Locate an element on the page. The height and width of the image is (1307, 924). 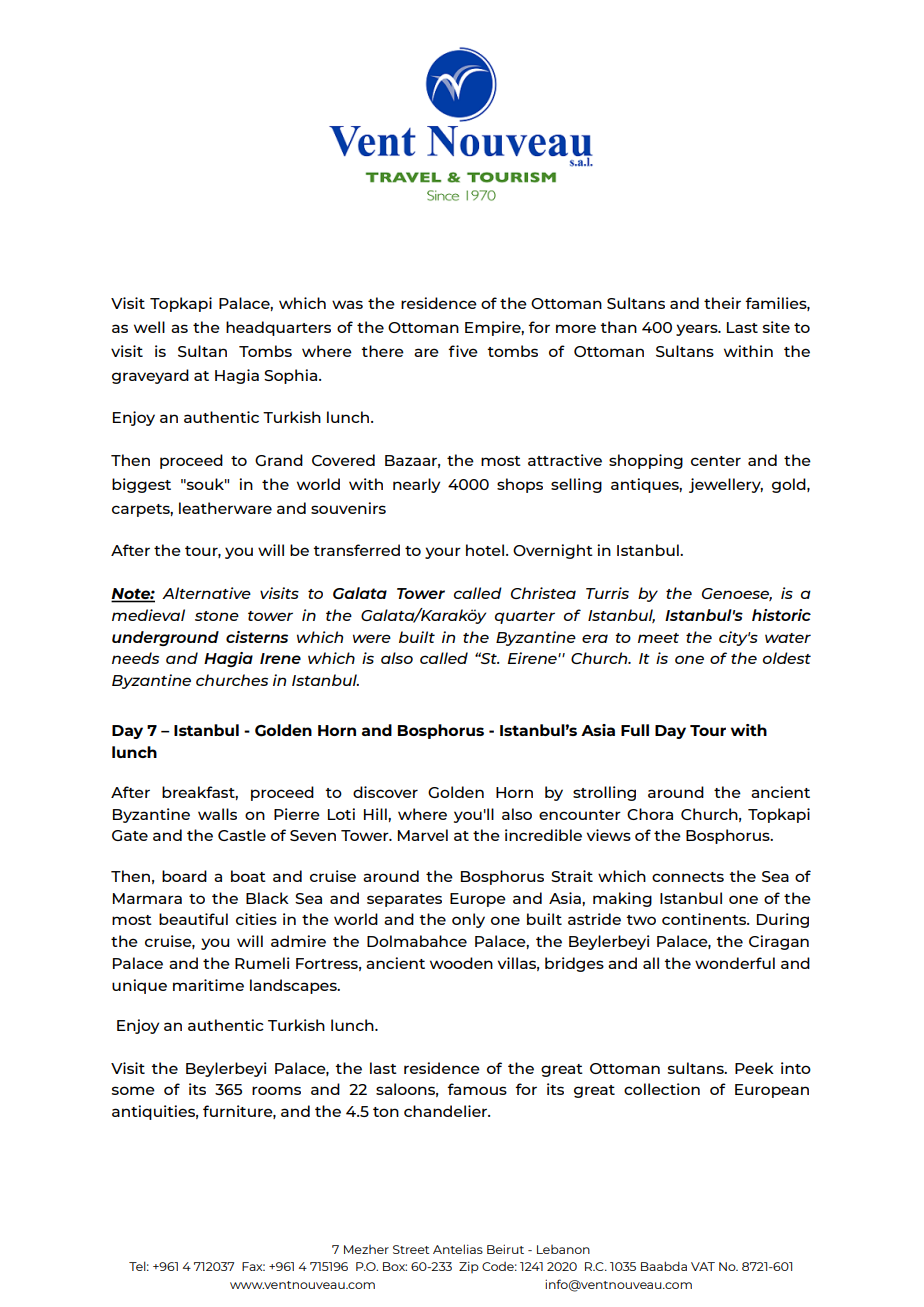
walls is located at coordinates (217, 814).
